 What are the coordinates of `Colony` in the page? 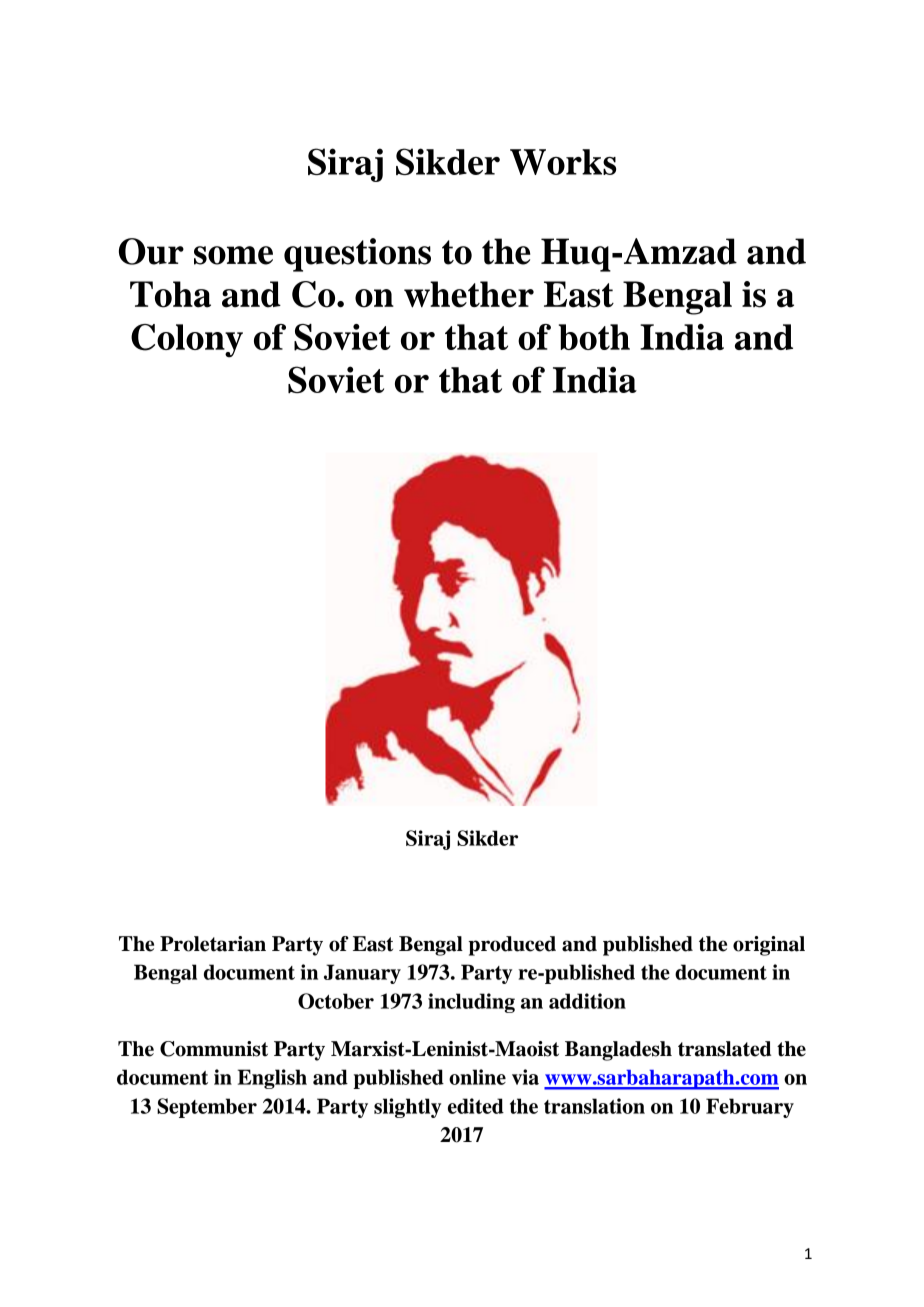 It's located at (187, 341).
